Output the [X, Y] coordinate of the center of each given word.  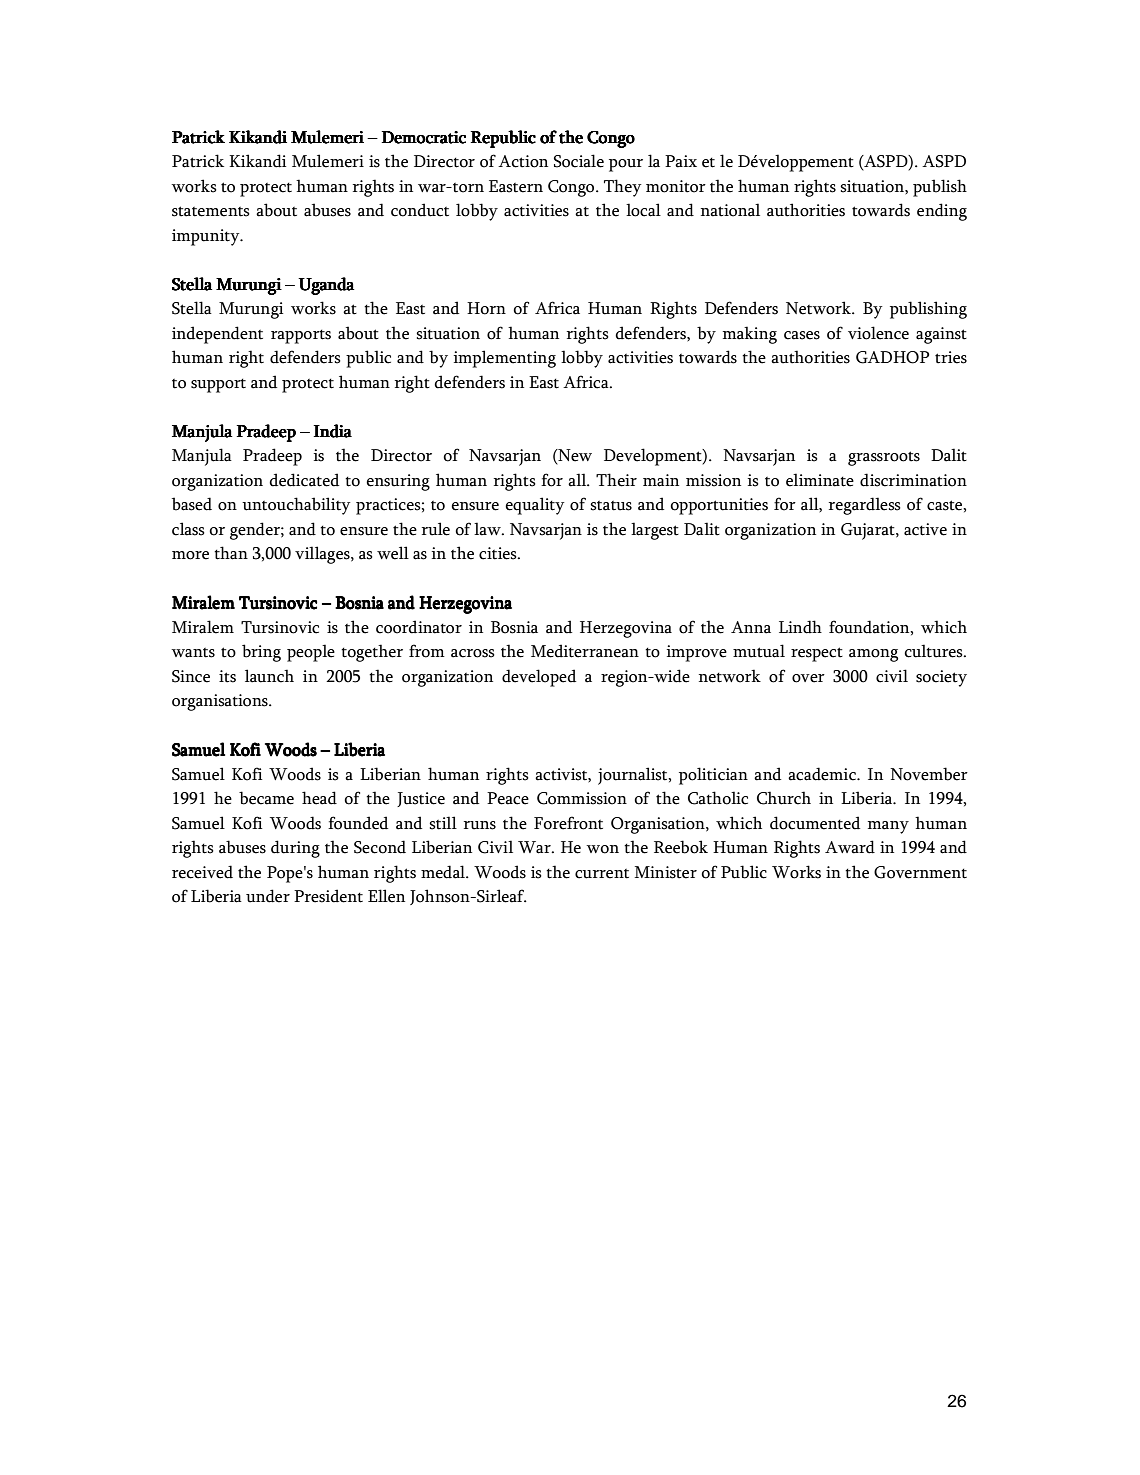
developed [539, 678]
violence [878, 333]
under [268, 896]
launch [269, 676]
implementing [505, 359]
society [941, 678]
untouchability [296, 506]
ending [942, 212]
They [622, 188]
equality [534, 506]
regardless [865, 506]
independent [217, 335]
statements [211, 211]
